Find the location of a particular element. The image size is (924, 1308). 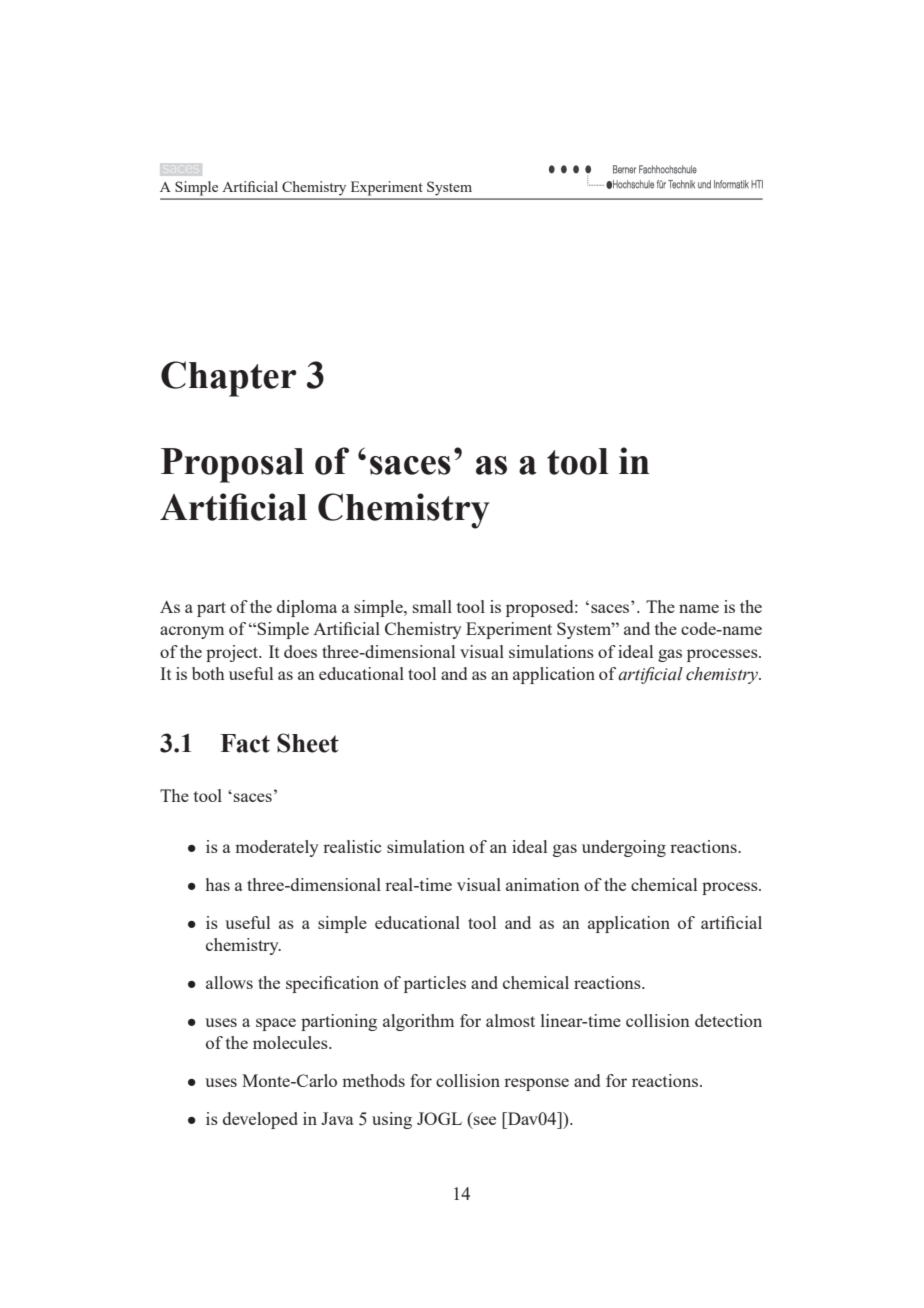

response is located at coordinates (536, 1084).
